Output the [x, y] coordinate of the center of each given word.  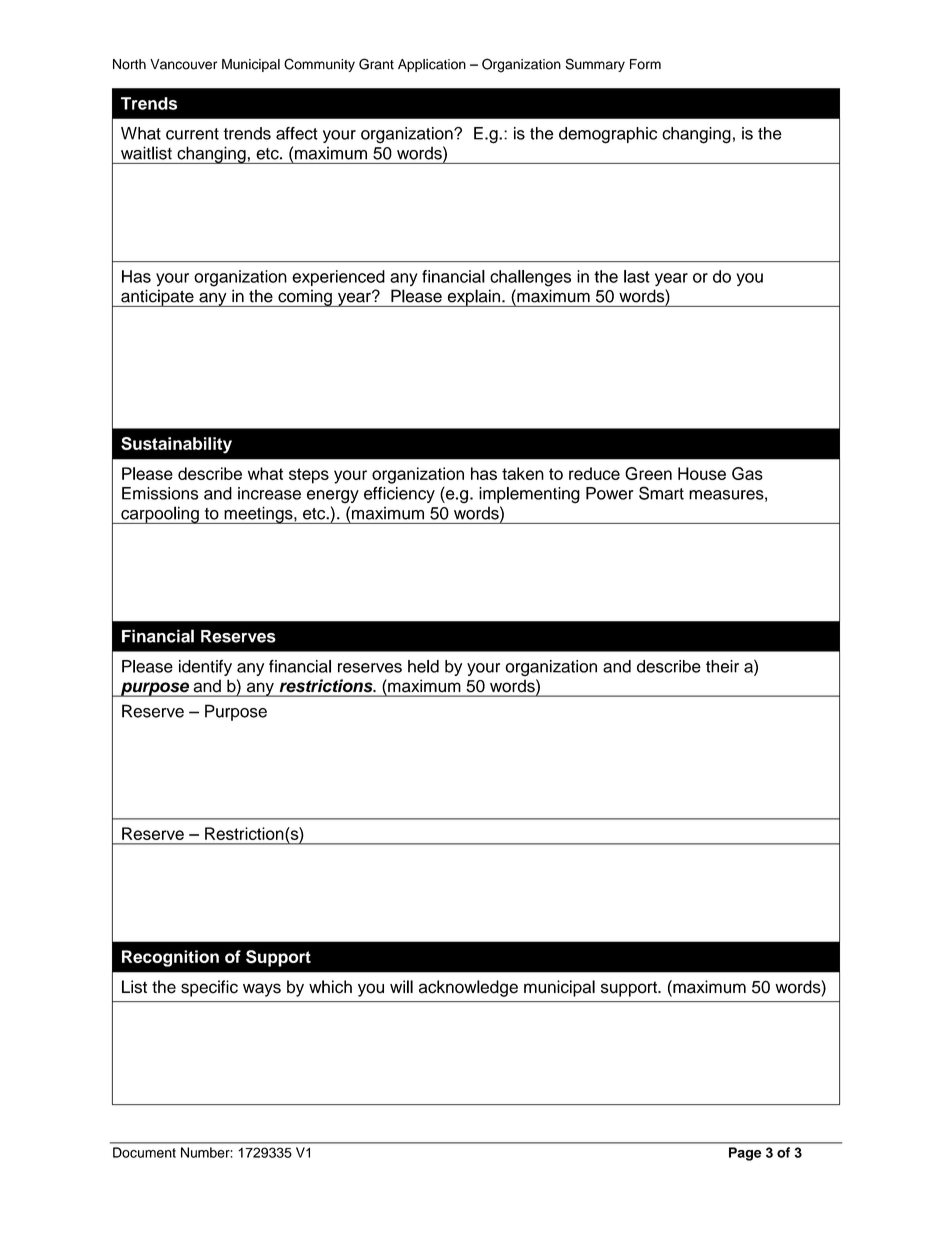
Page [745, 1154]
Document [144, 1152]
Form [645, 64]
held [423, 666]
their [722, 666]
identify [205, 668]
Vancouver [183, 64]
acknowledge [468, 988]
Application [432, 65]
